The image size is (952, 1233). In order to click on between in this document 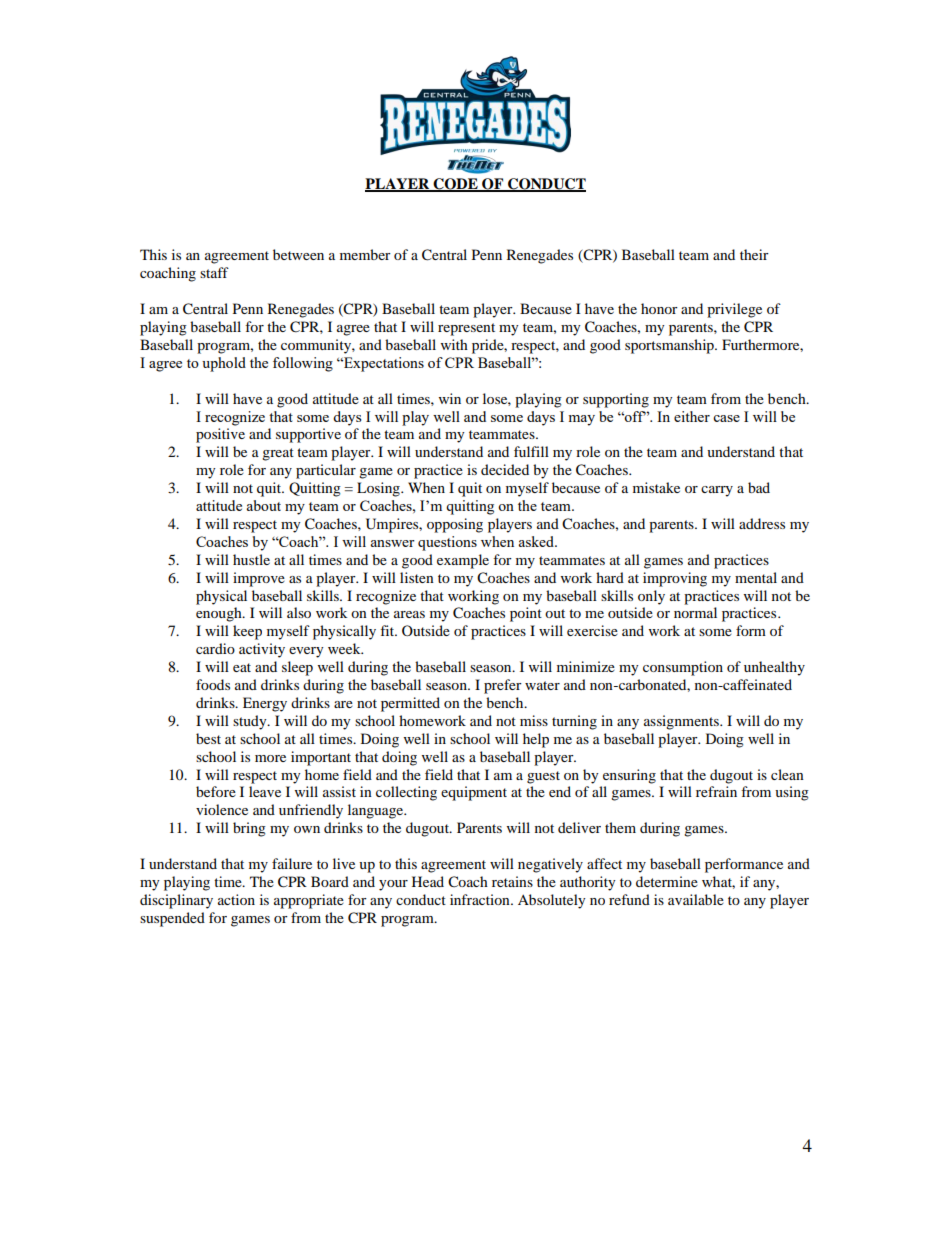, I will do `click(298, 254)`.
